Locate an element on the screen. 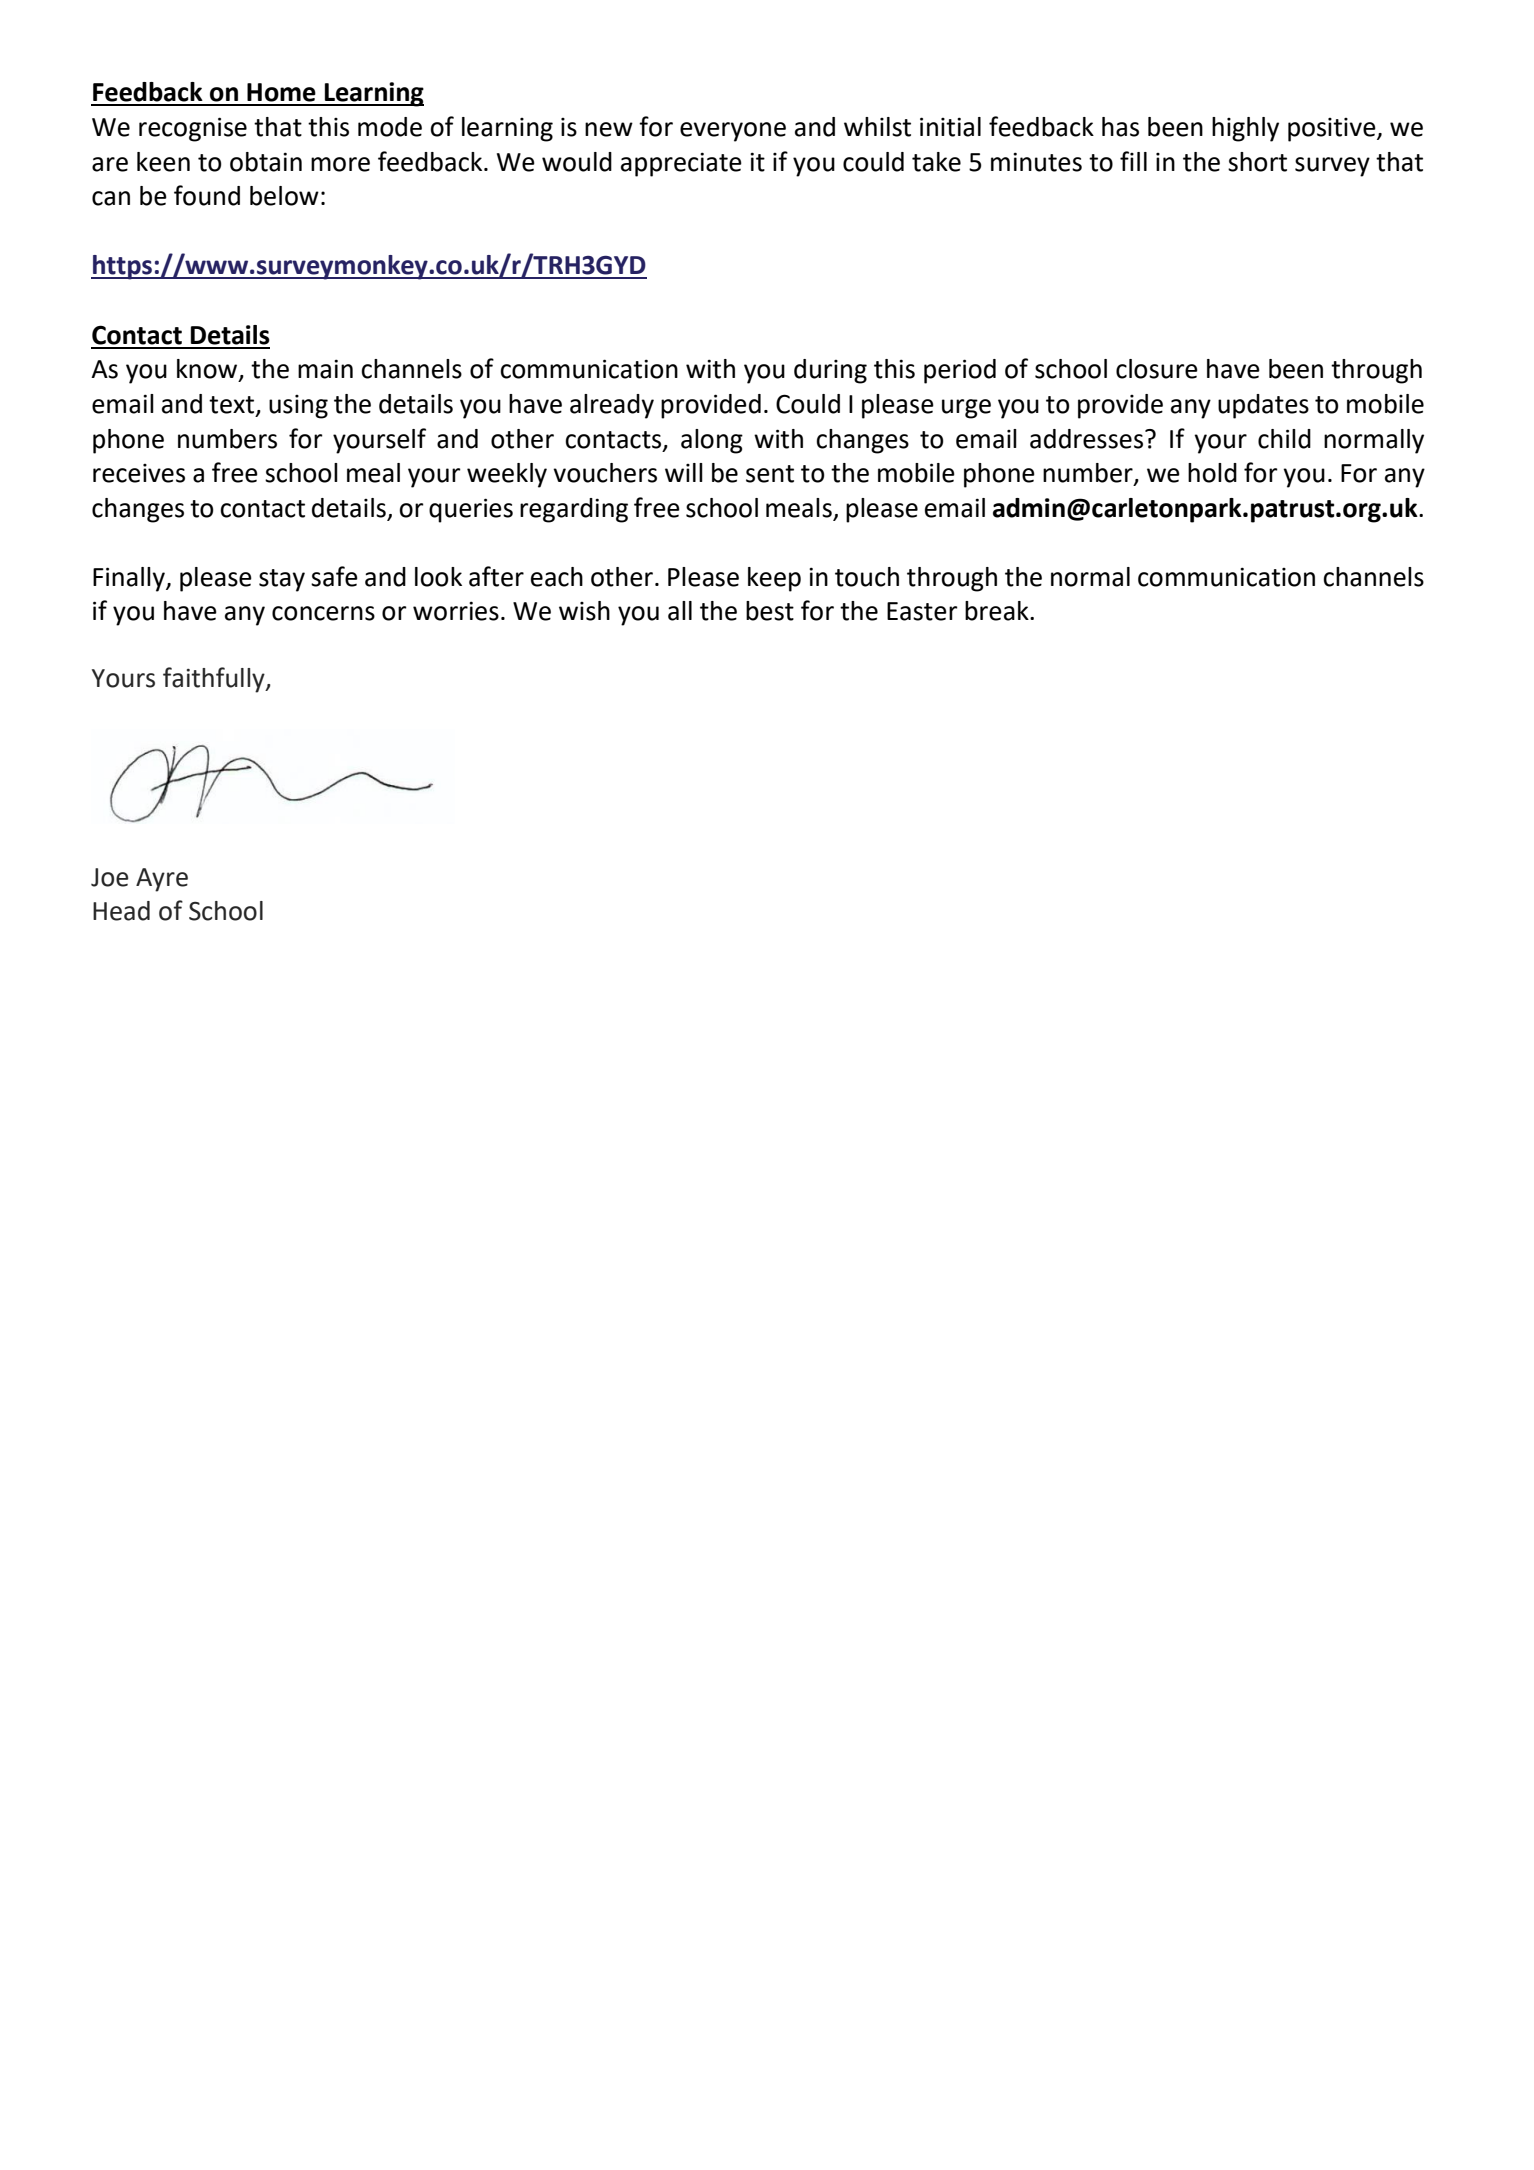  during is located at coordinates (830, 371).
